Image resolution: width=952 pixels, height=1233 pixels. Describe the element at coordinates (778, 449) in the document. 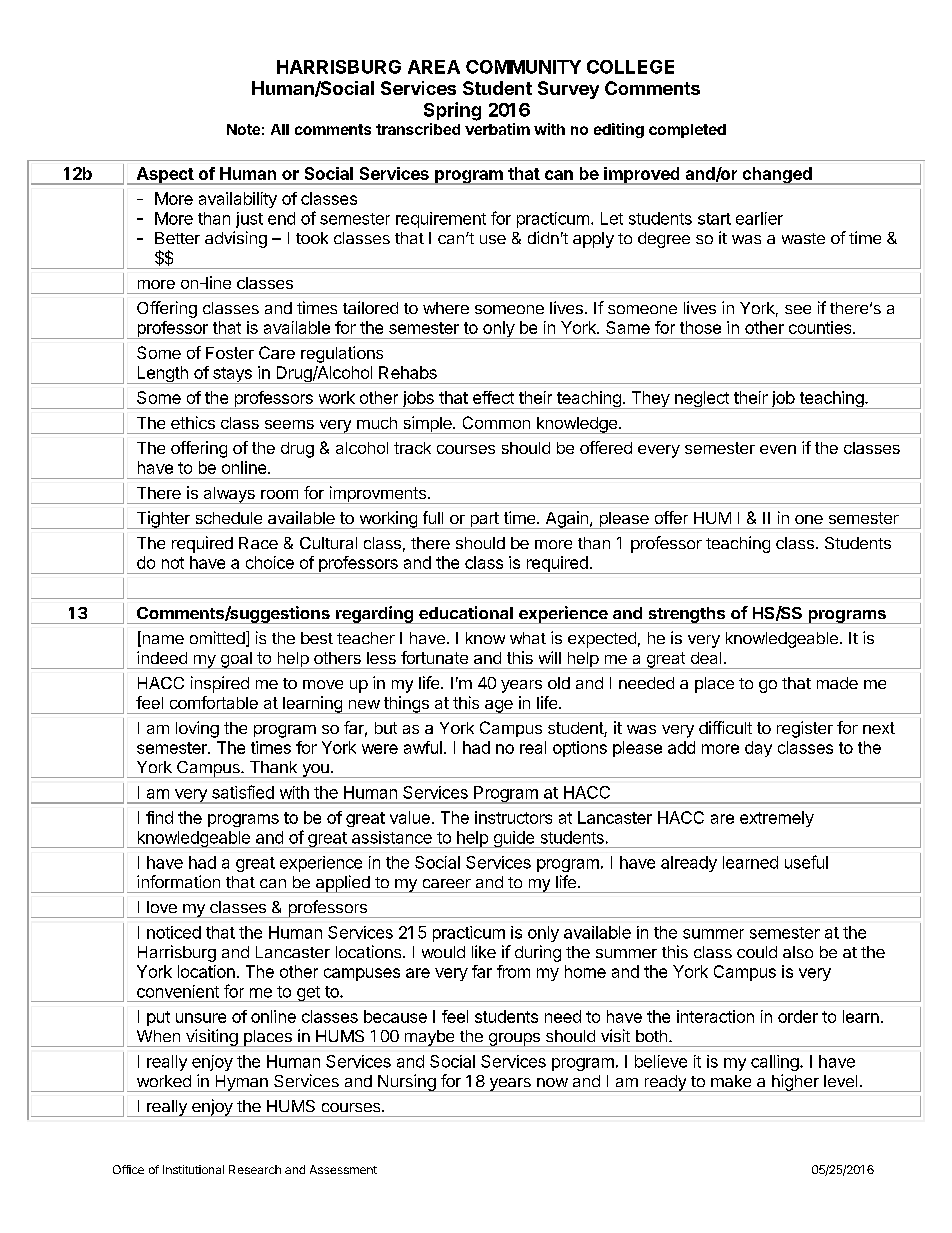

I see `even` at that location.
